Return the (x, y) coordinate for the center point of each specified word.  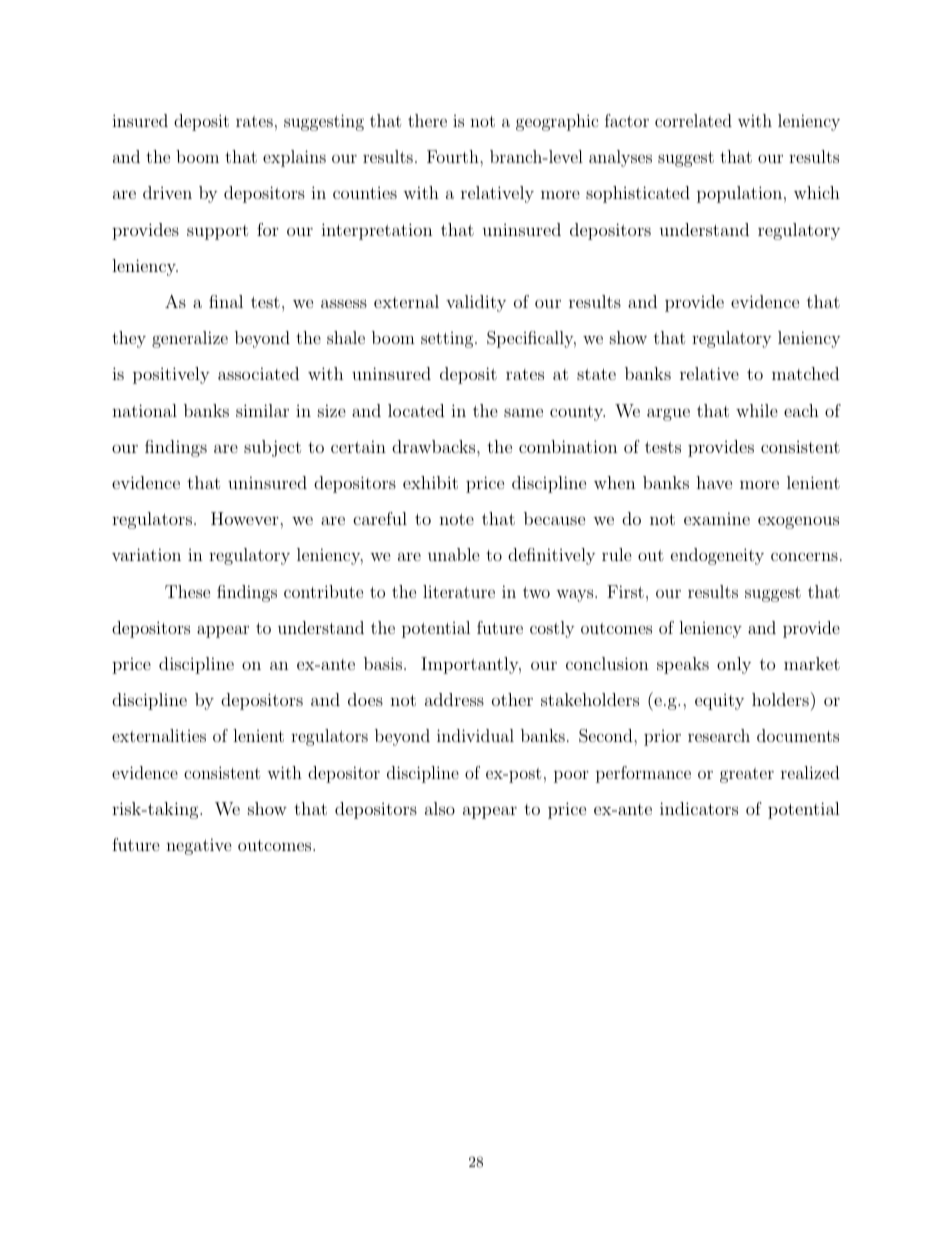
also (440, 808)
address (454, 699)
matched (805, 373)
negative (199, 846)
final (226, 301)
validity (476, 303)
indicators (699, 808)
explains (294, 158)
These (187, 591)
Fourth (454, 156)
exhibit (430, 482)
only (734, 665)
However (245, 518)
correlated (693, 120)
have (714, 482)
